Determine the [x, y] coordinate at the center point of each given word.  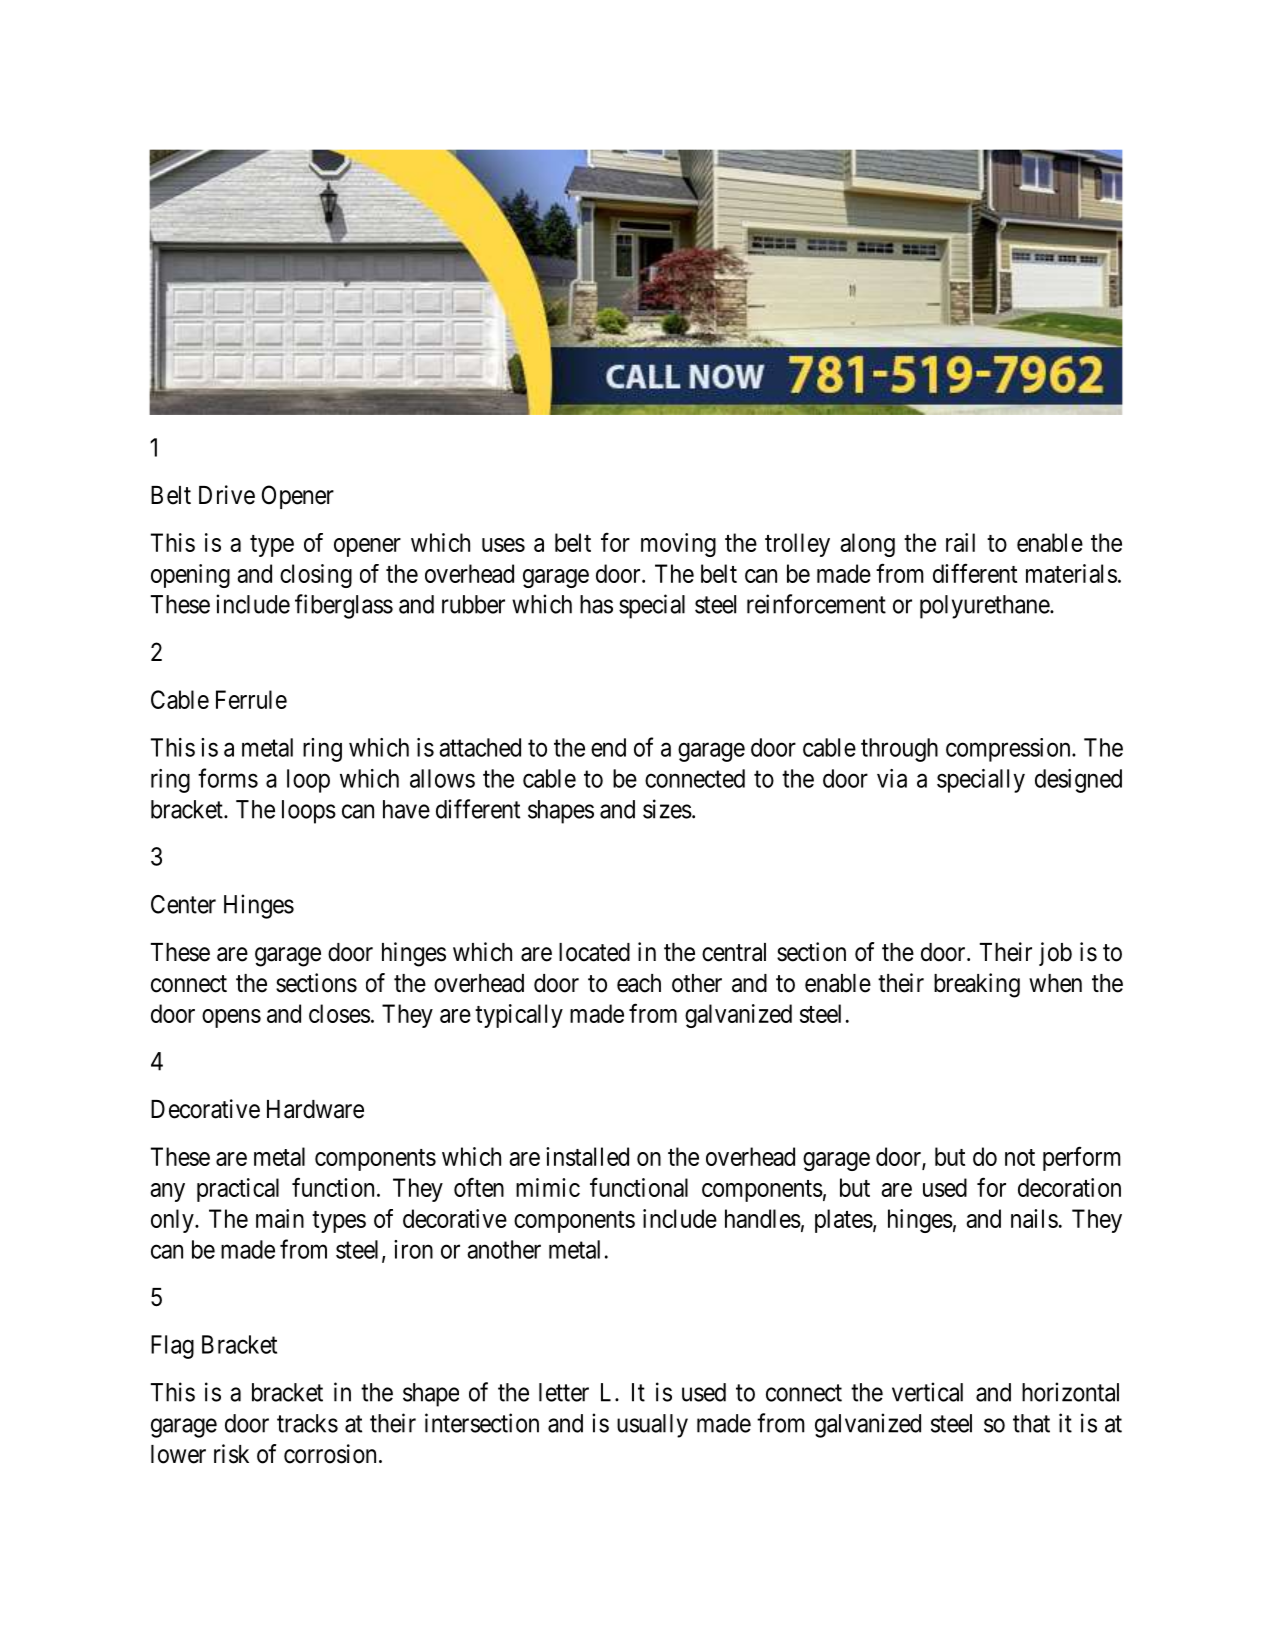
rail [960, 542]
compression [1009, 750]
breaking [977, 985]
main [280, 1218]
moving [678, 545]
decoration [1069, 1187]
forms [228, 778]
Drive [227, 495]
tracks [307, 1423]
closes [339, 1013]
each [639, 983]
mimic [548, 1187]
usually [652, 1426]
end [608, 747]
